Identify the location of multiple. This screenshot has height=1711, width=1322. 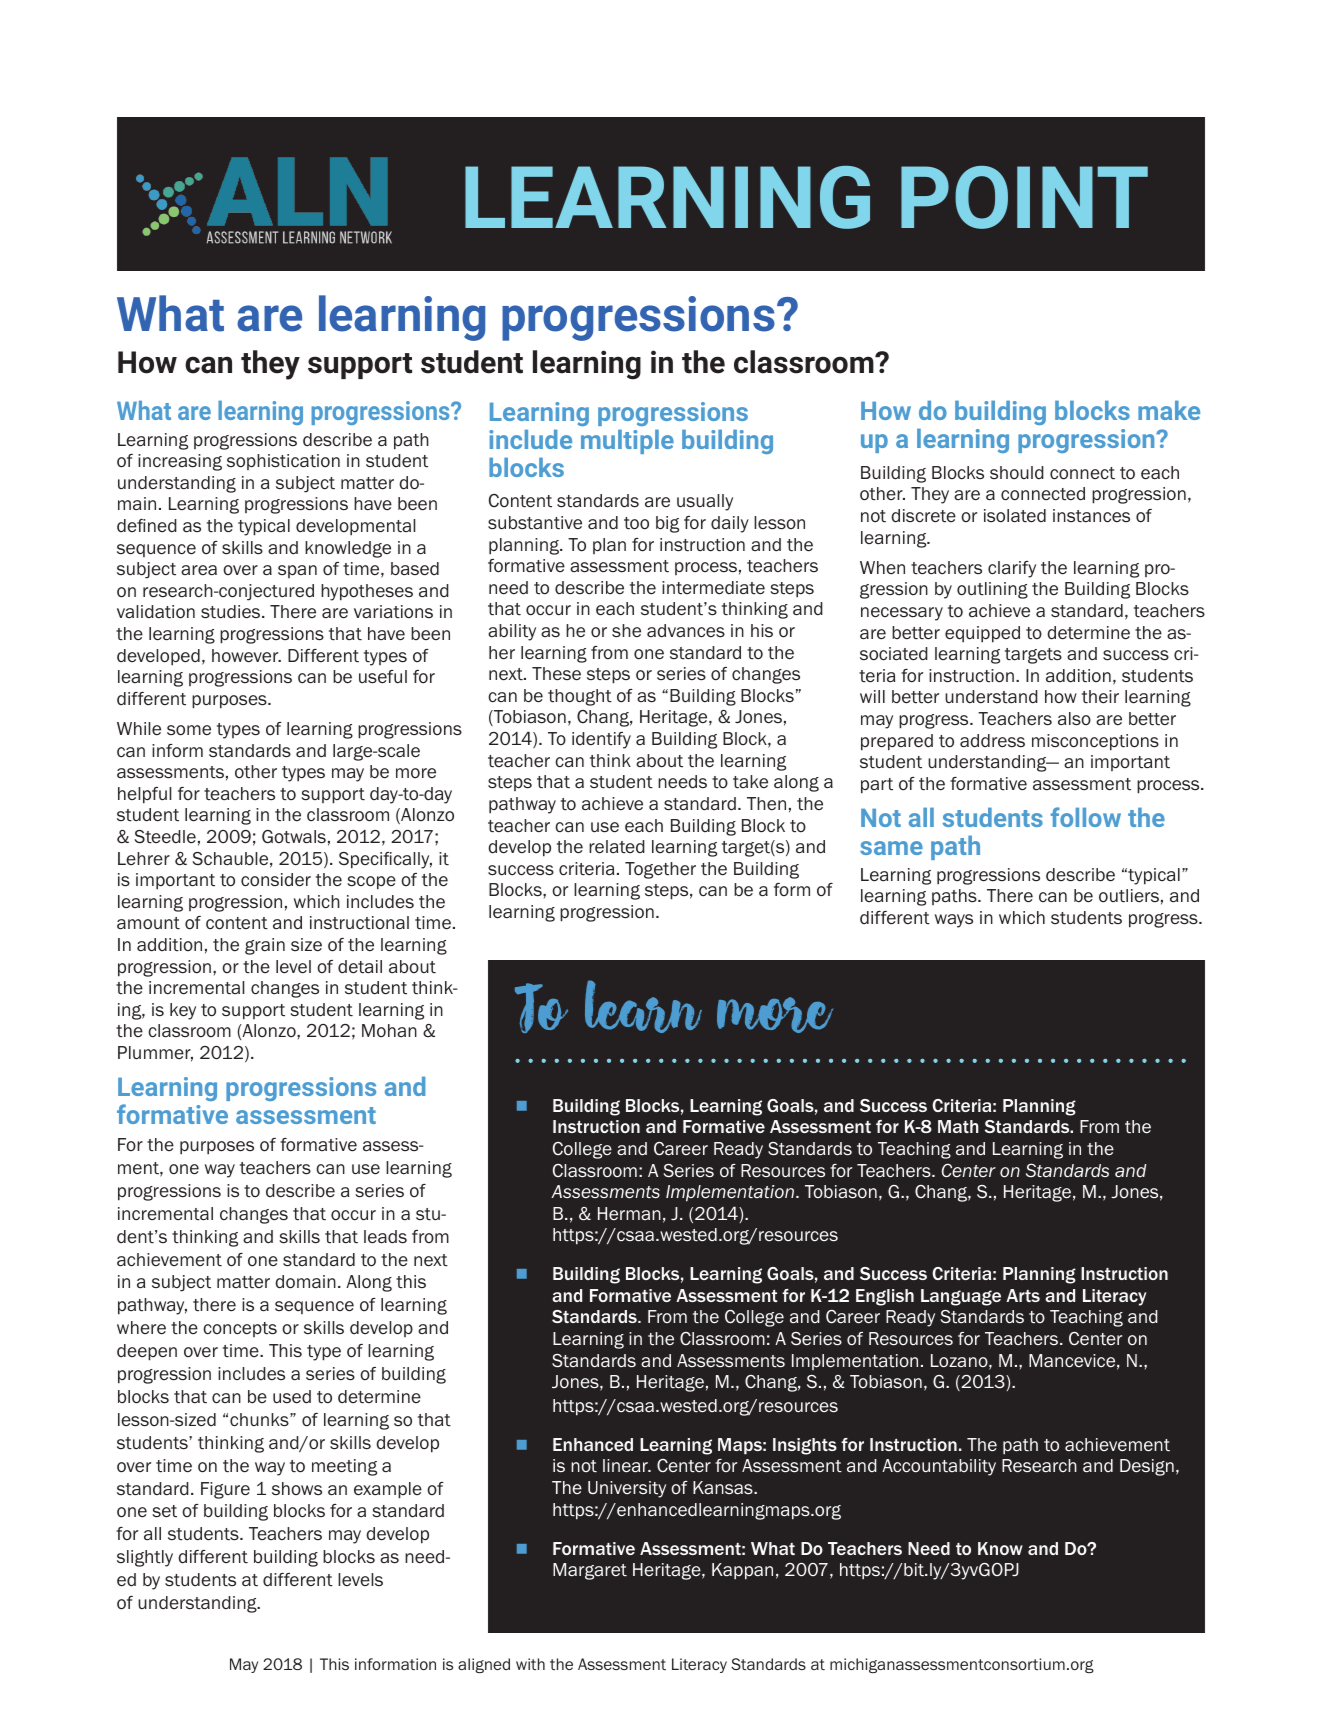
(627, 442).
